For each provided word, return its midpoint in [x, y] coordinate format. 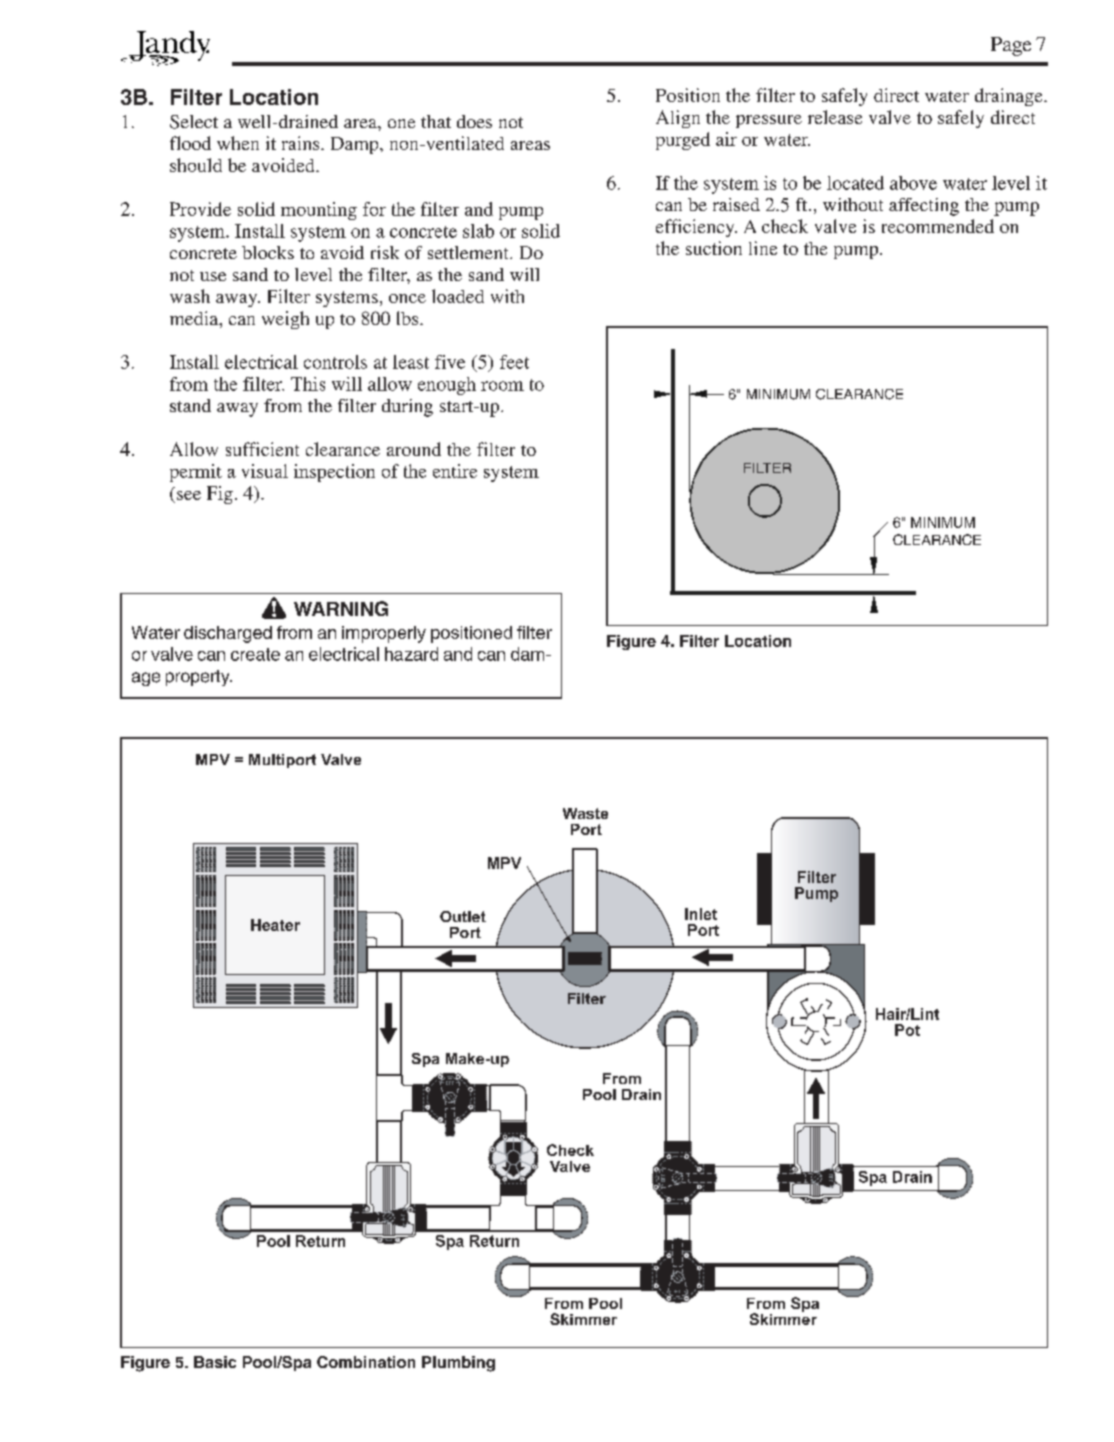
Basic [215, 1362]
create [255, 654]
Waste [585, 813]
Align [678, 119]
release [835, 117]
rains [302, 143]
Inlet [701, 914]
